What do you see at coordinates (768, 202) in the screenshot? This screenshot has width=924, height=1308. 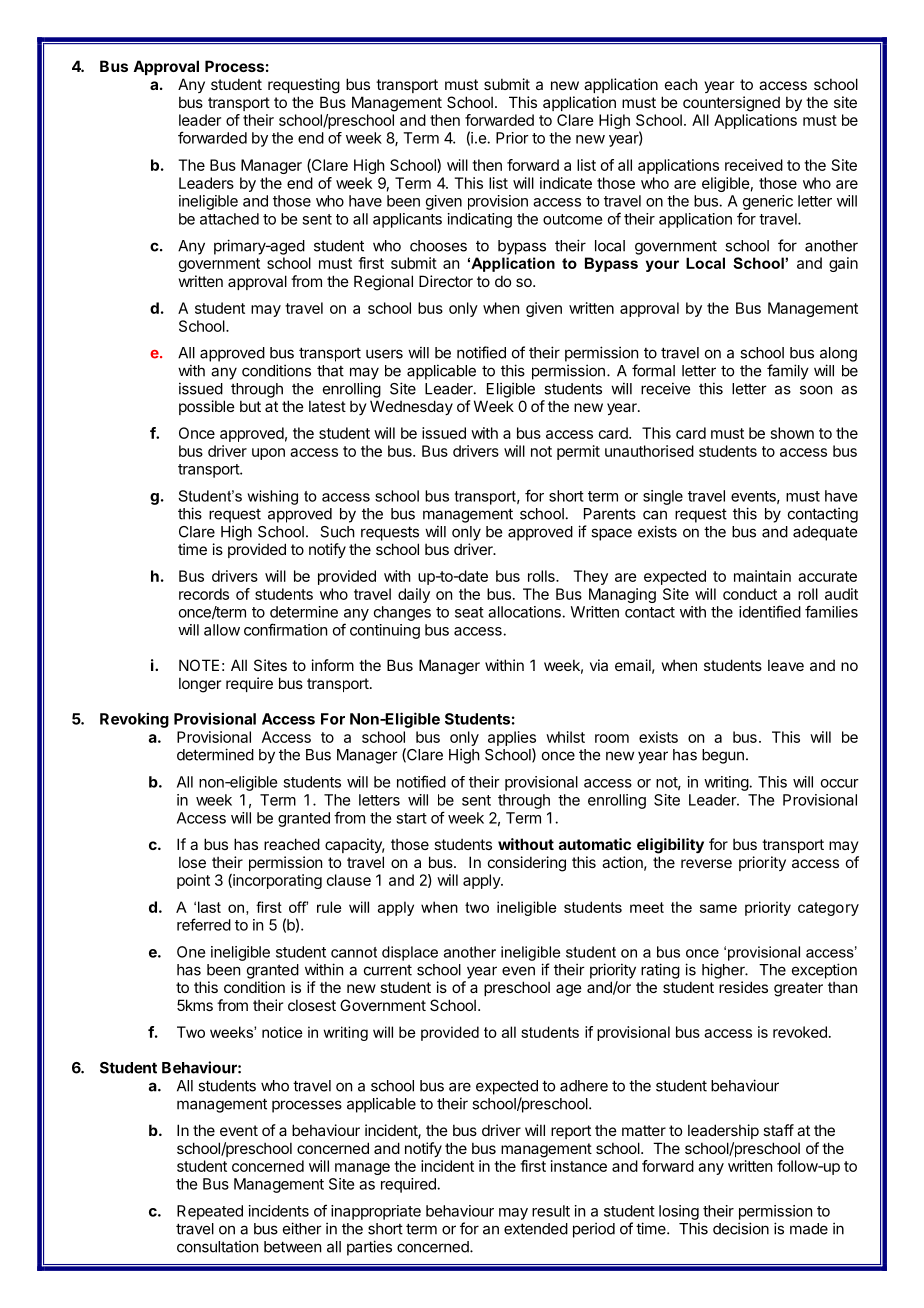 I see `generic` at bounding box center [768, 202].
